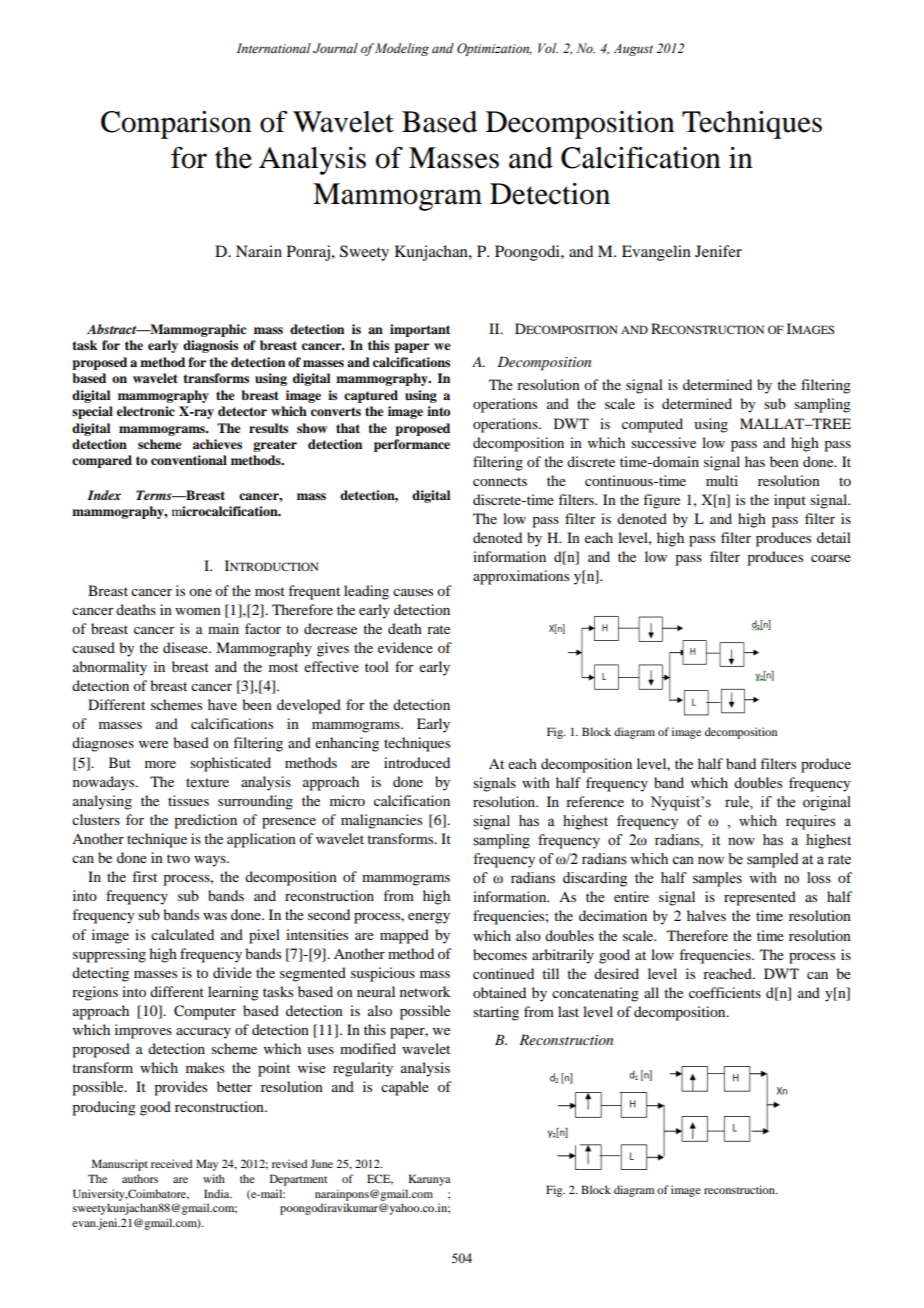 This screenshot has height=1308, width=924. I want to click on August, so click(633, 50).
